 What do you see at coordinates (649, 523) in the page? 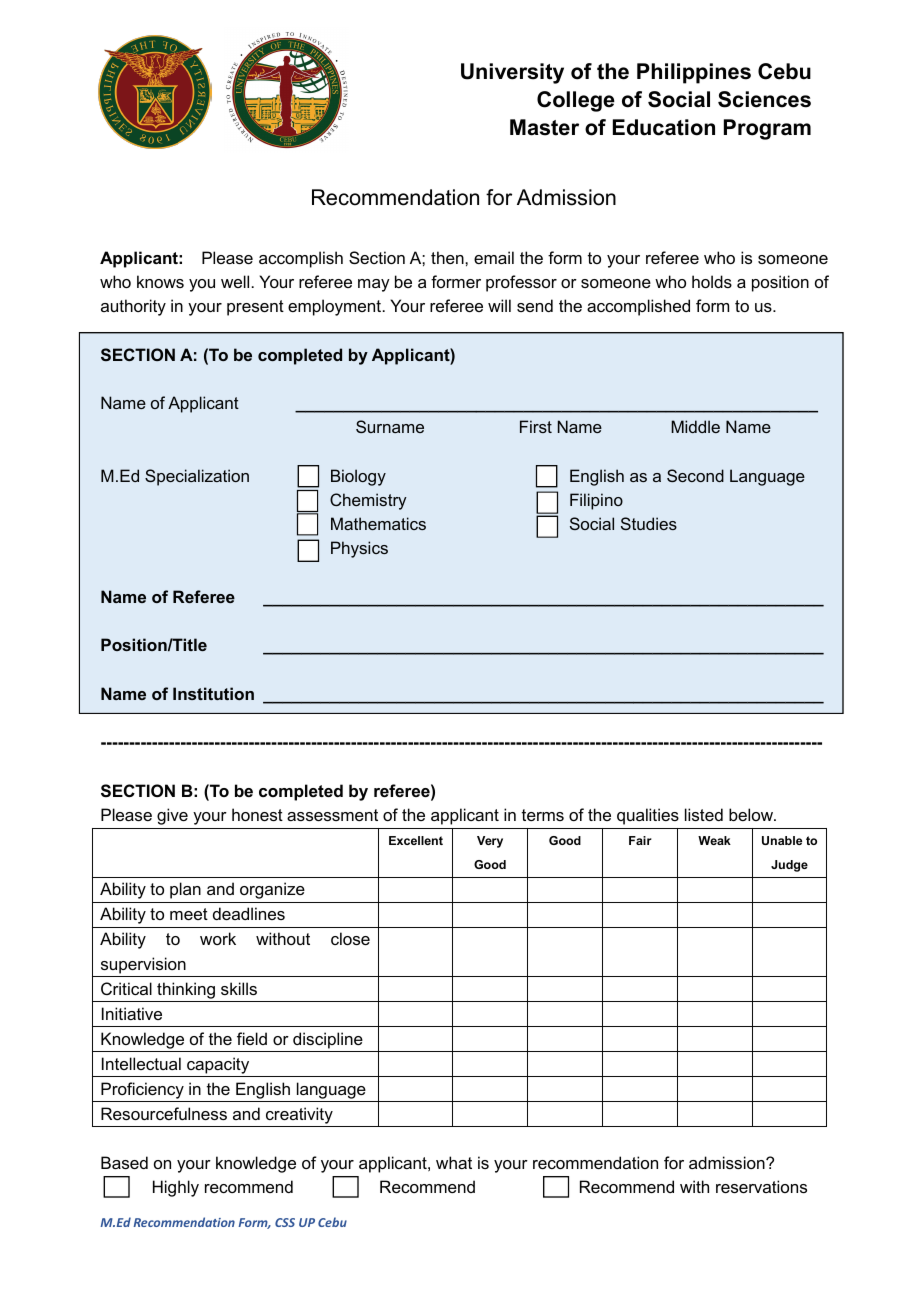
I see `Studies` at bounding box center [649, 523].
